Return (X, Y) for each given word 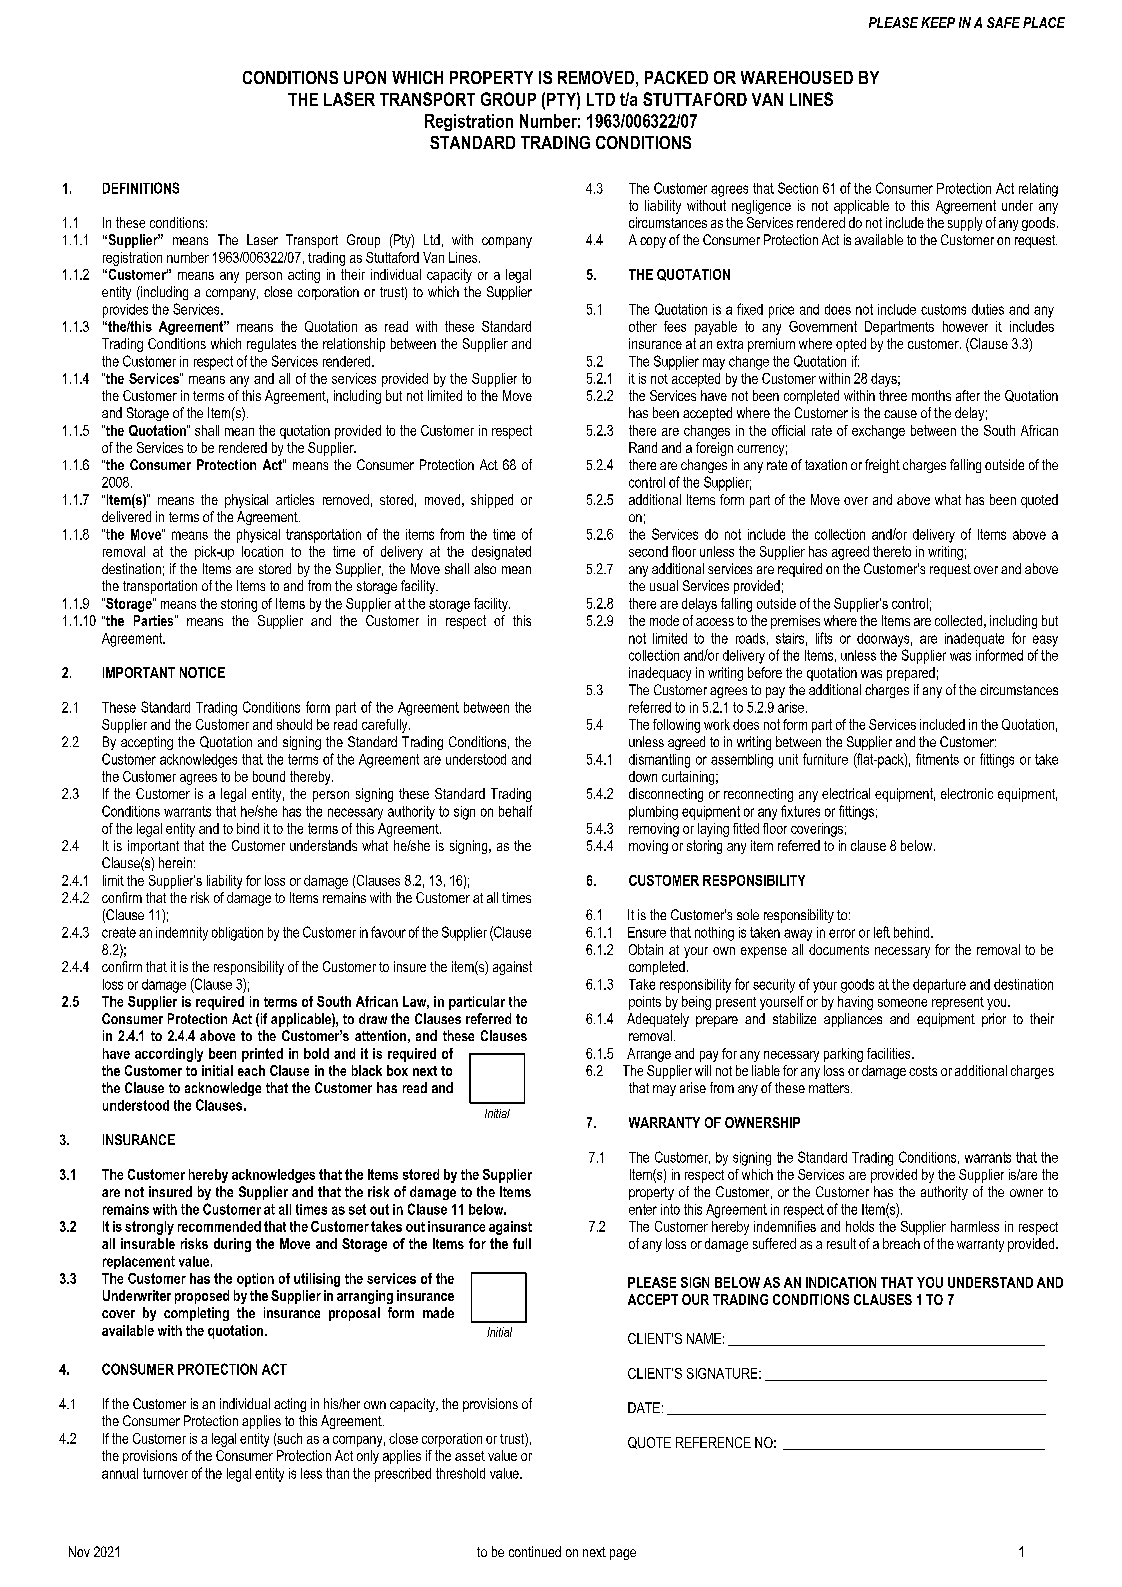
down (643, 776)
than (337, 1473)
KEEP (938, 22)
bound (269, 776)
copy (653, 242)
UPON (365, 77)
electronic (967, 793)
